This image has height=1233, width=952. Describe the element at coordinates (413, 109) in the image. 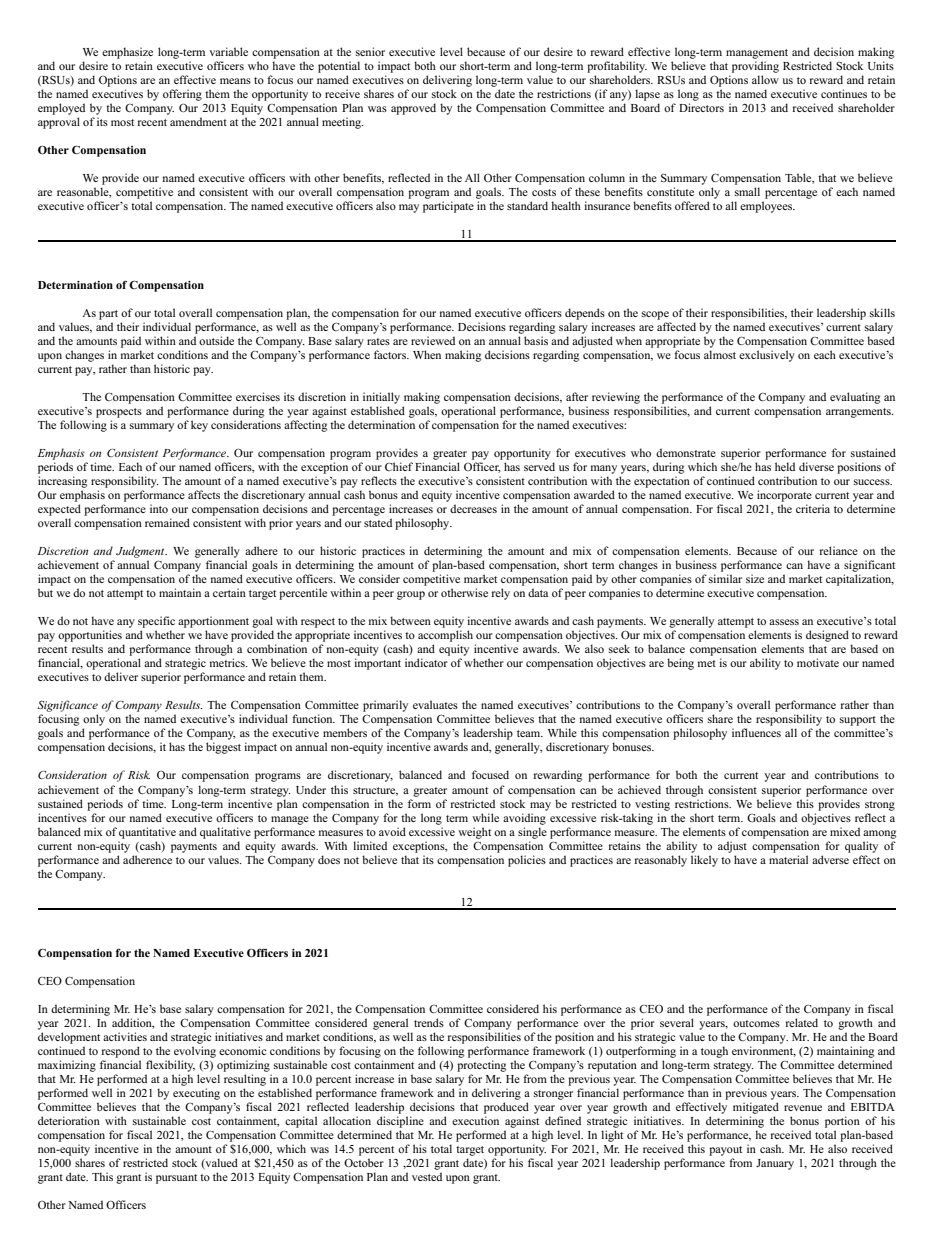

I see `approved` at that location.
